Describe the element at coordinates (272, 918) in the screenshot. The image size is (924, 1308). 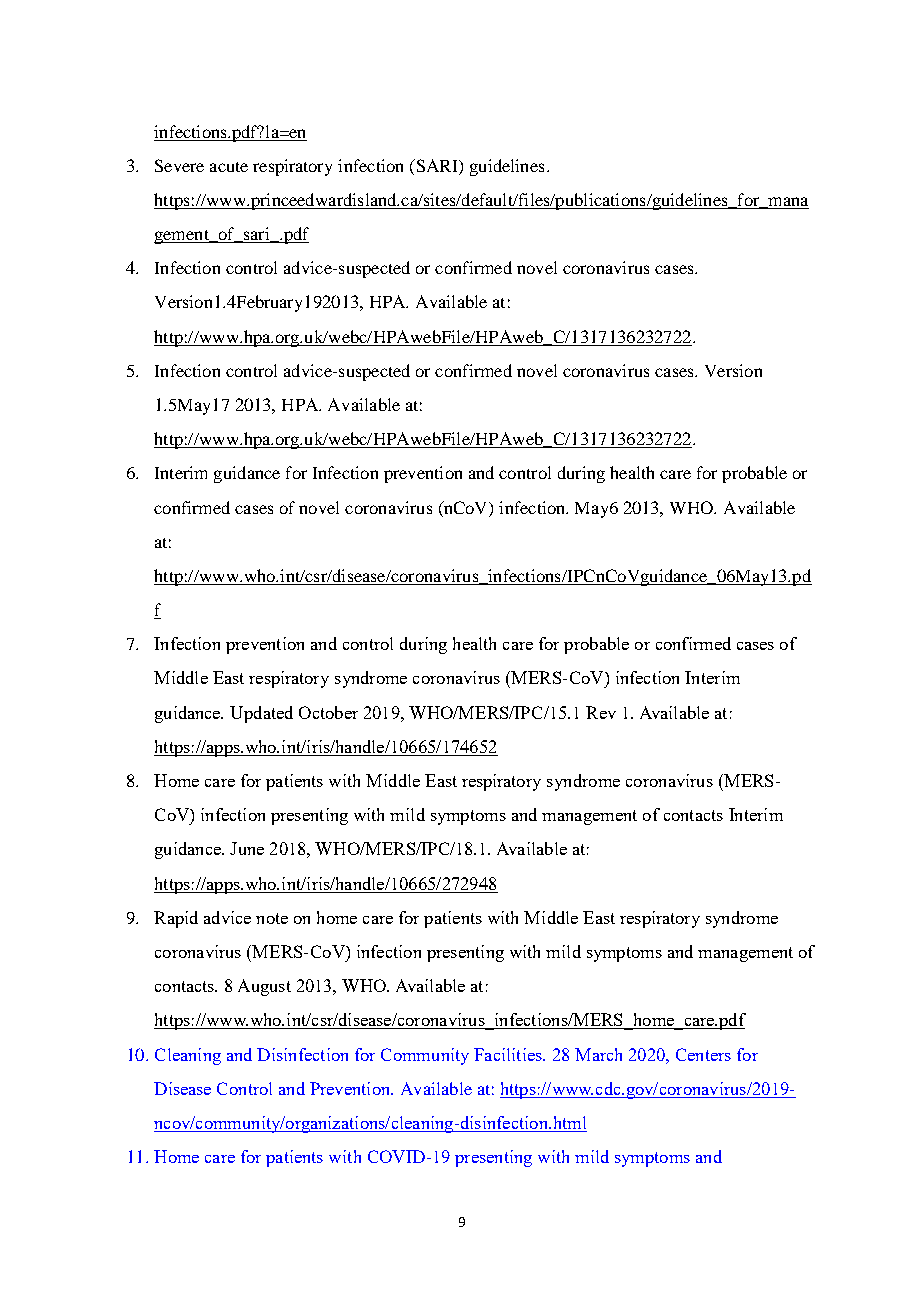
I see `note` at that location.
